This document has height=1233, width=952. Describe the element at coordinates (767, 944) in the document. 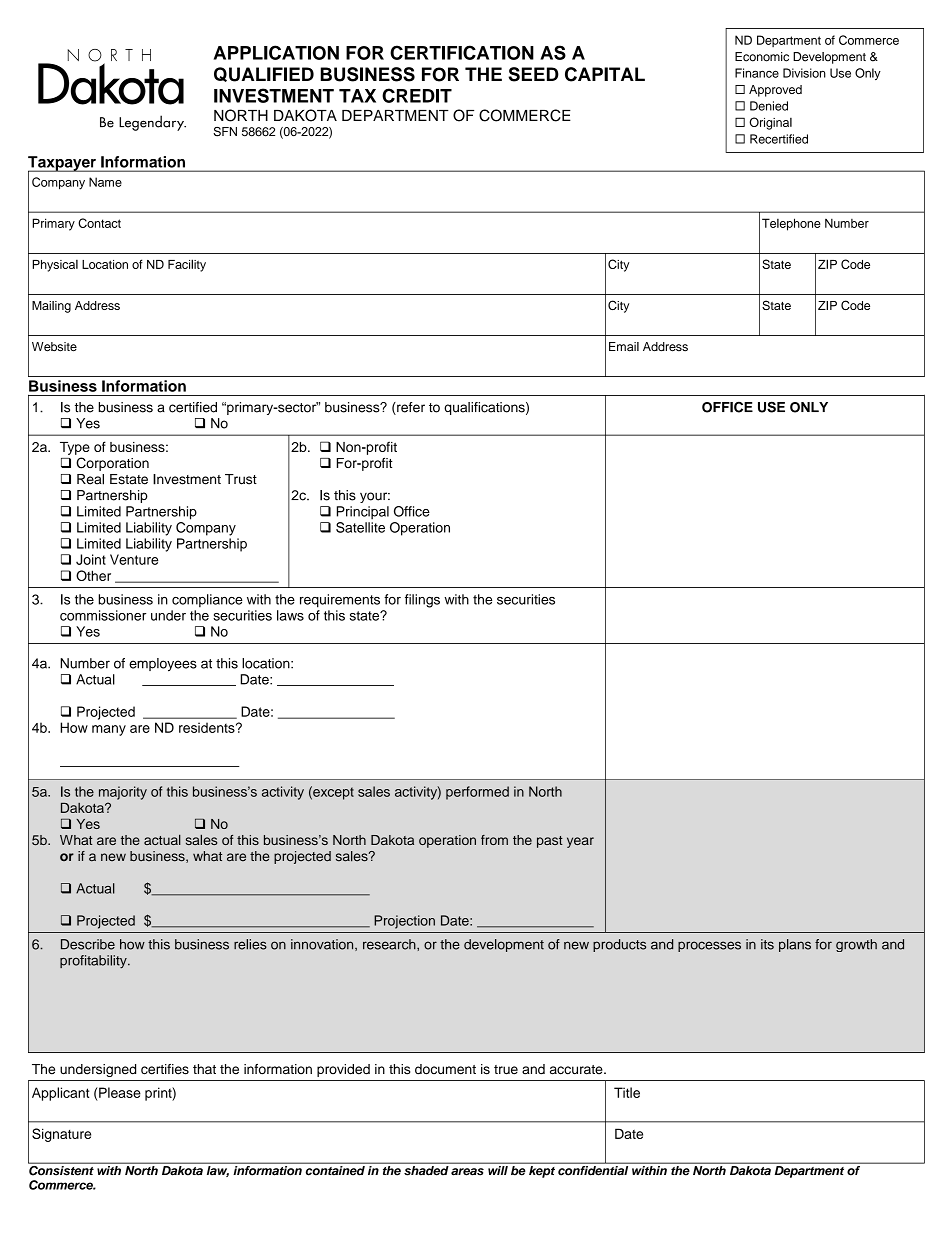

I see `its` at that location.
